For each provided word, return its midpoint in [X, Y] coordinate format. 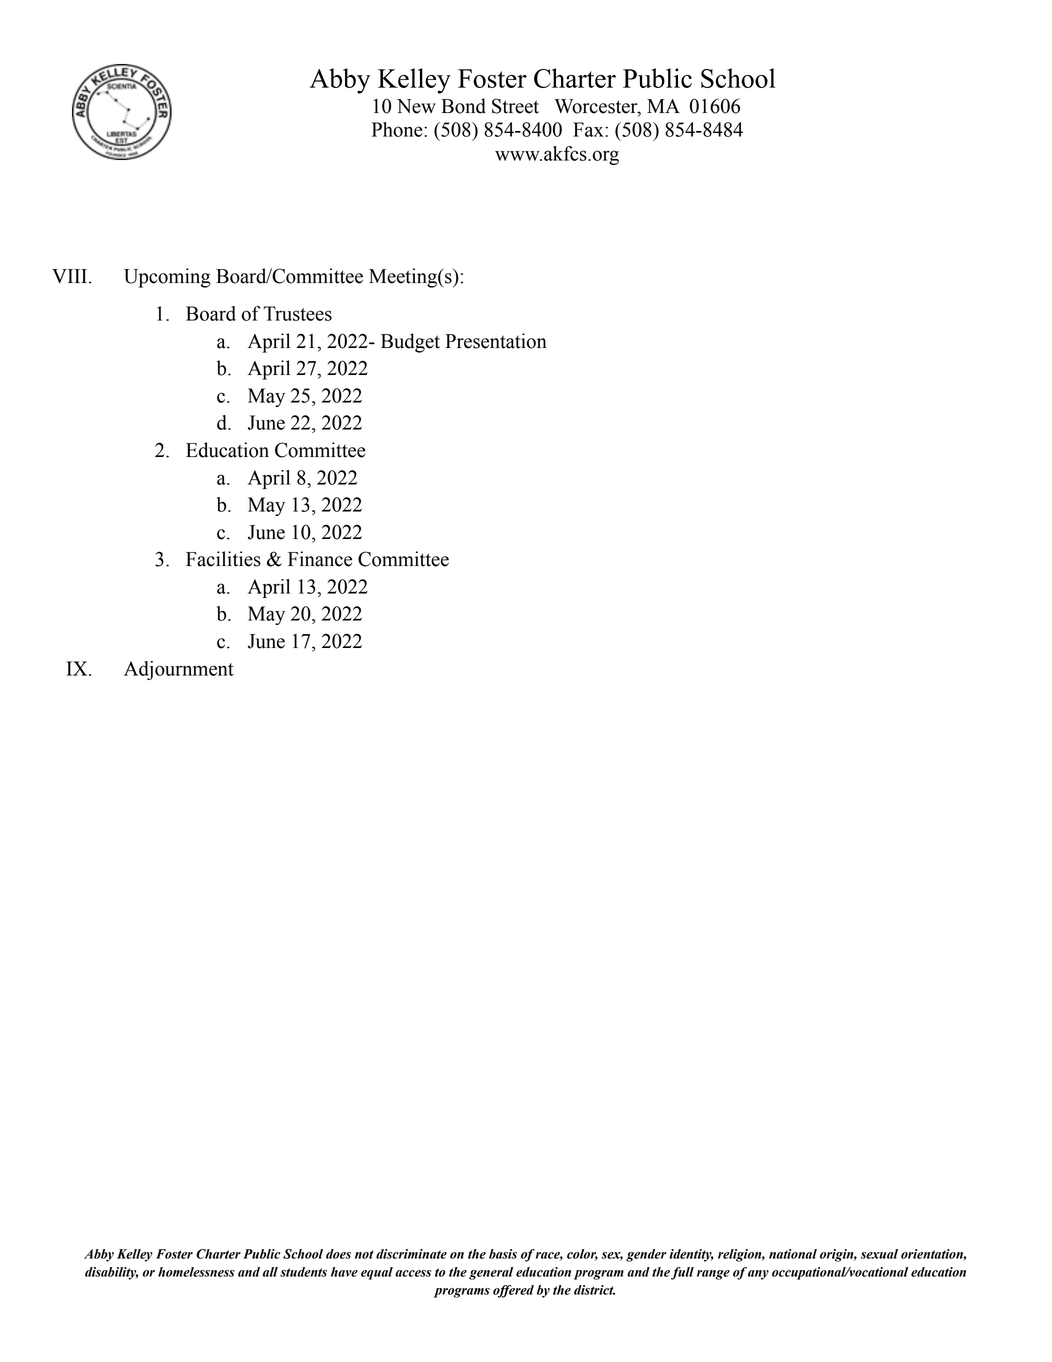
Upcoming [167, 278]
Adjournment [179, 670]
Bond [463, 106]
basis [503, 1254]
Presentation [496, 341]
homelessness [196, 1272]
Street [515, 106]
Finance [320, 559]
